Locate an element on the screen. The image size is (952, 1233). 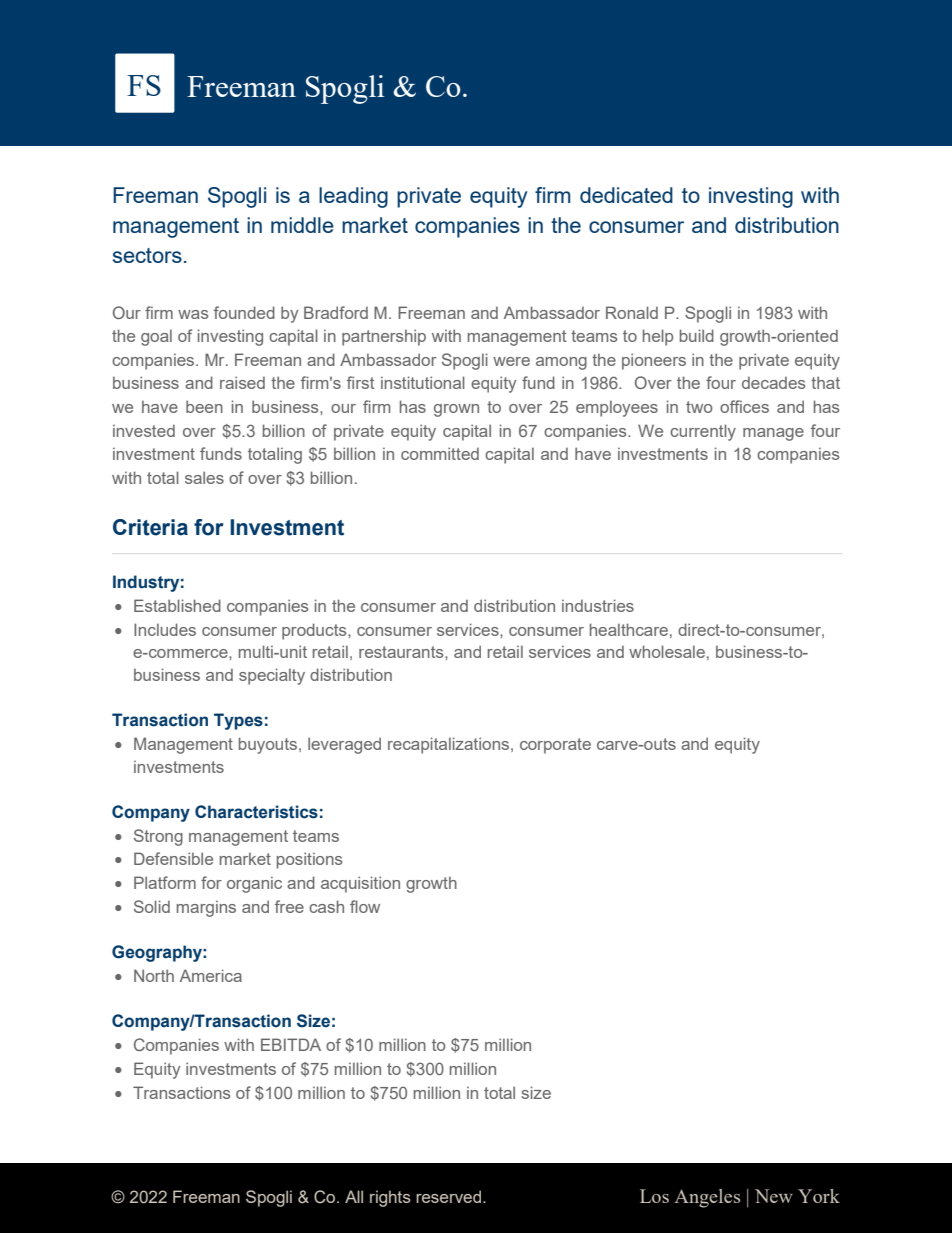
middle is located at coordinates (302, 225).
